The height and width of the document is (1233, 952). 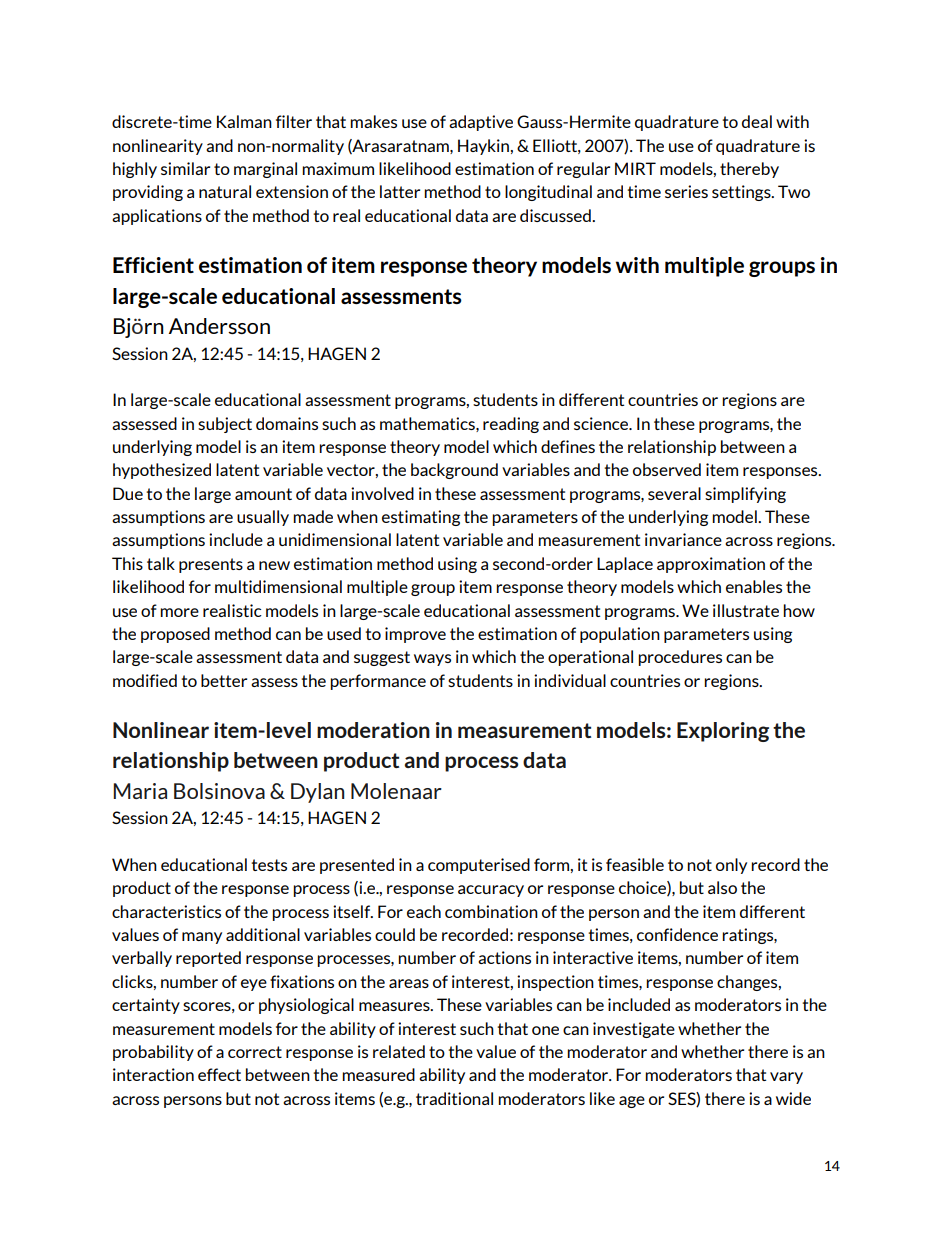 What do you see at coordinates (179, 612) in the document?
I see `more` at bounding box center [179, 612].
